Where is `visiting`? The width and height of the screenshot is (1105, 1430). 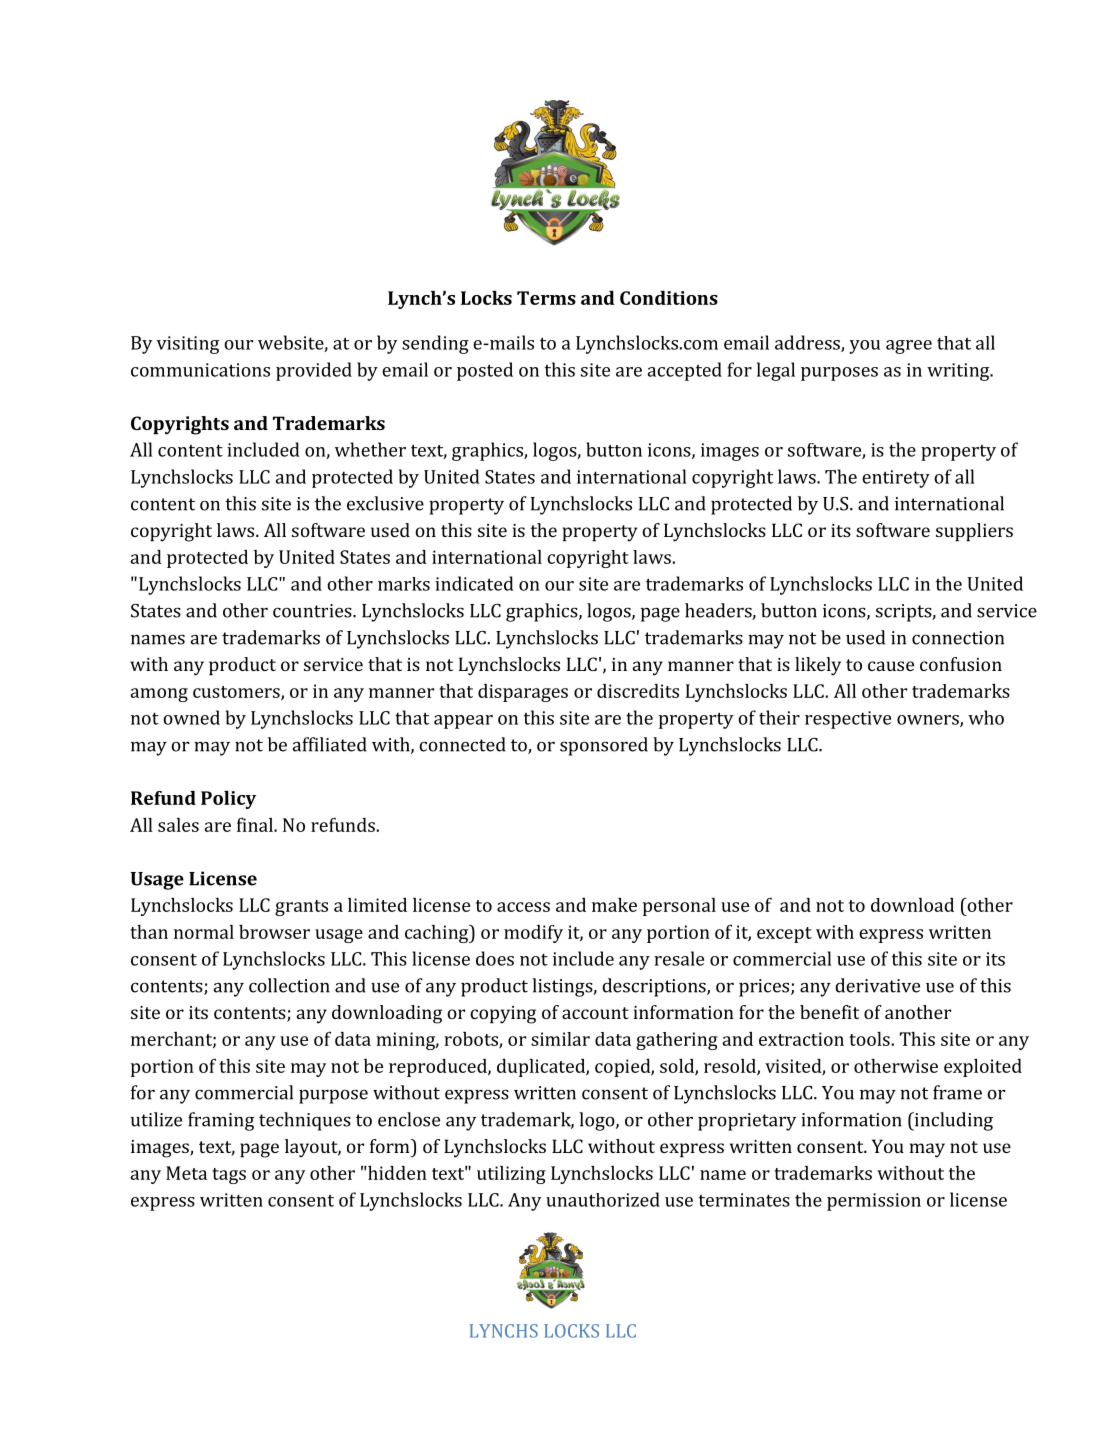
visiting is located at coordinates (188, 345).
